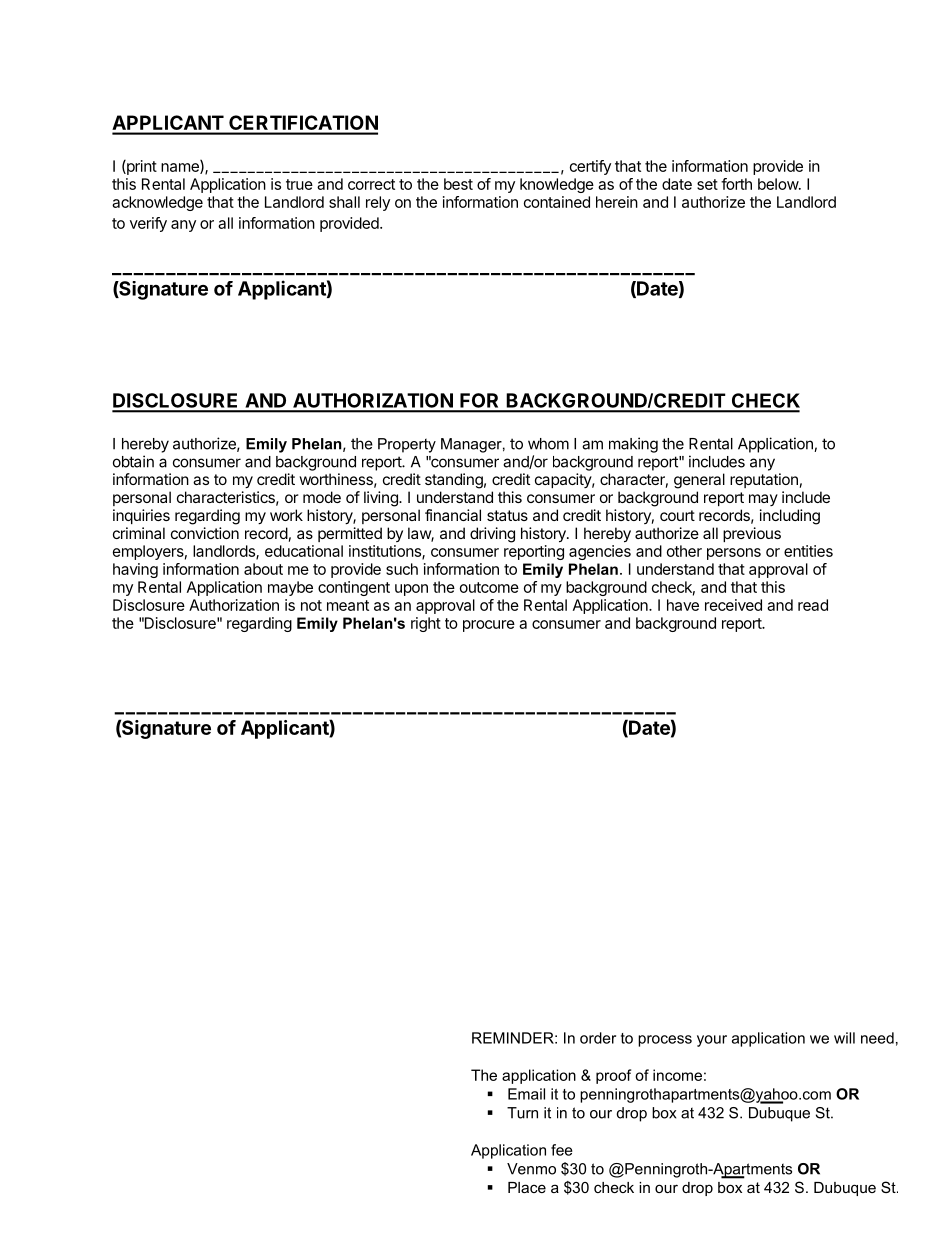 The image size is (952, 1233). What do you see at coordinates (458, 184) in the image?
I see `best` at bounding box center [458, 184].
